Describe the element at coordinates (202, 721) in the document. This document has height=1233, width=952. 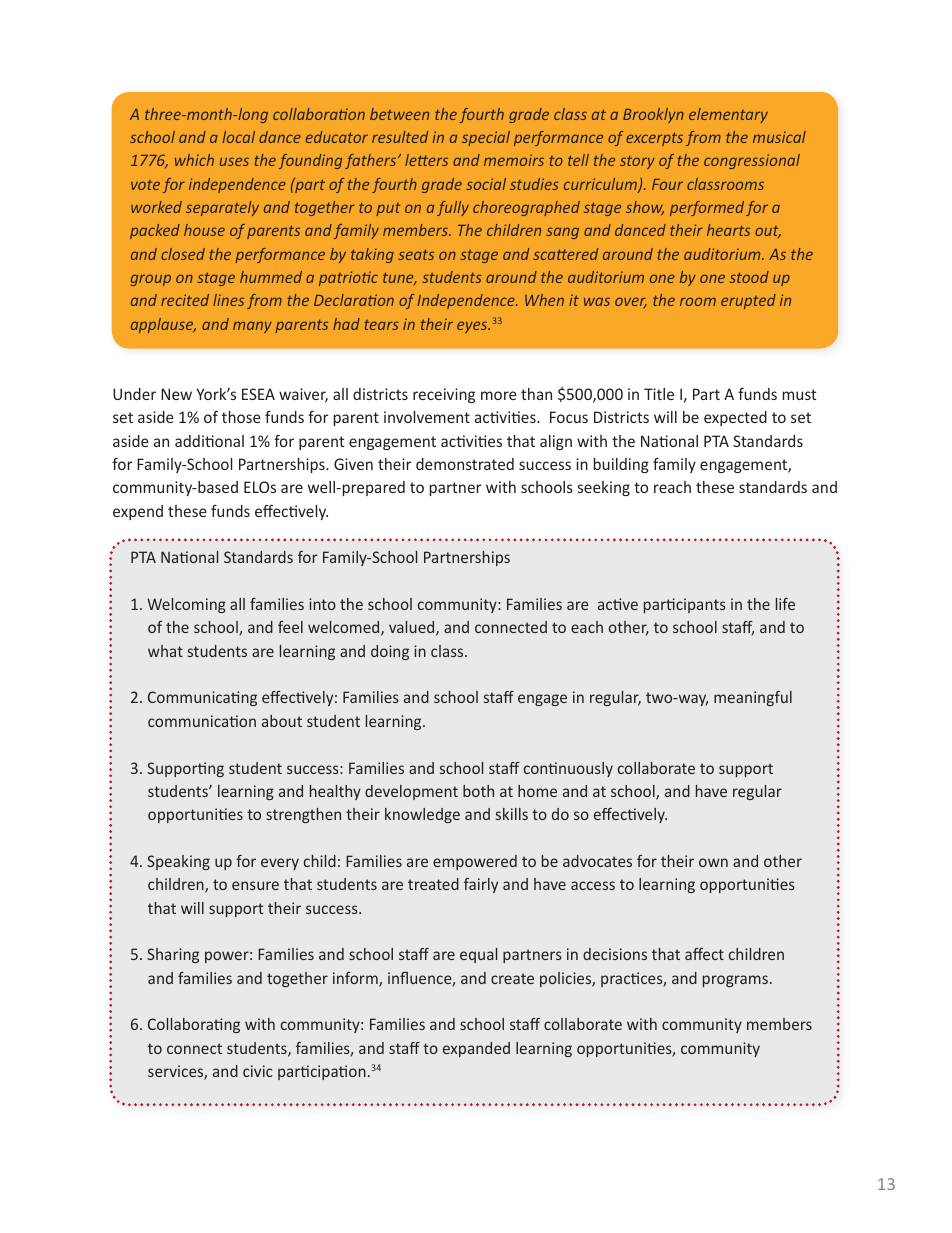
I see `communication` at that location.
